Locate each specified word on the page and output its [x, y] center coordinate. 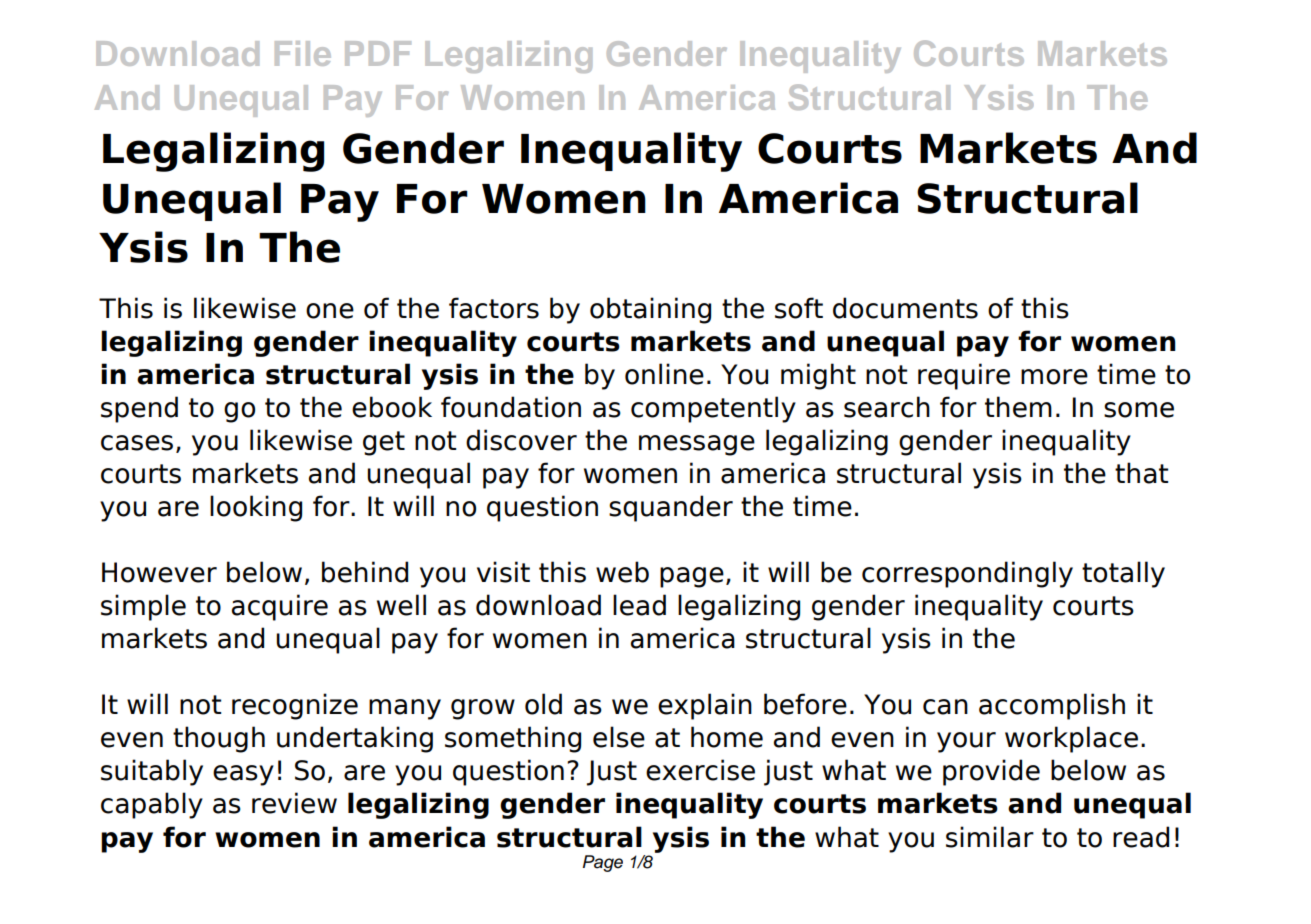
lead [639, 605]
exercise [700, 770]
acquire [280, 607]
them [1018, 407]
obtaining [650, 310]
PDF [378, 53]
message [697, 445]
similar [990, 837]
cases [137, 443]
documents [905, 308]
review [294, 803]
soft [799, 308]
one [330, 311]
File [303, 53]
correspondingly [967, 574]
